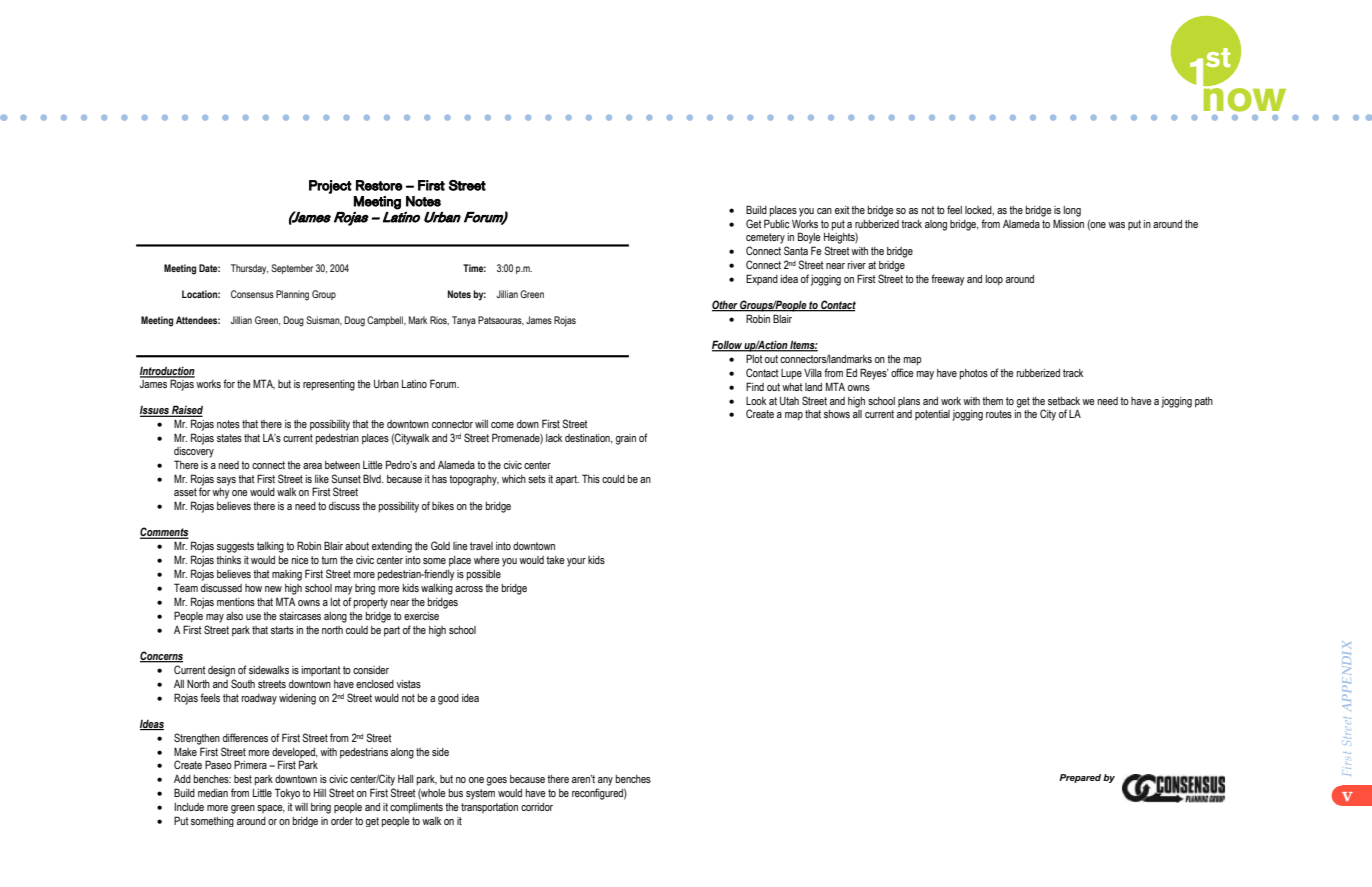 This screenshot has width=1372, height=887. Describe the element at coordinates (1068, 223) in the screenshot. I see `Mission` at that location.
